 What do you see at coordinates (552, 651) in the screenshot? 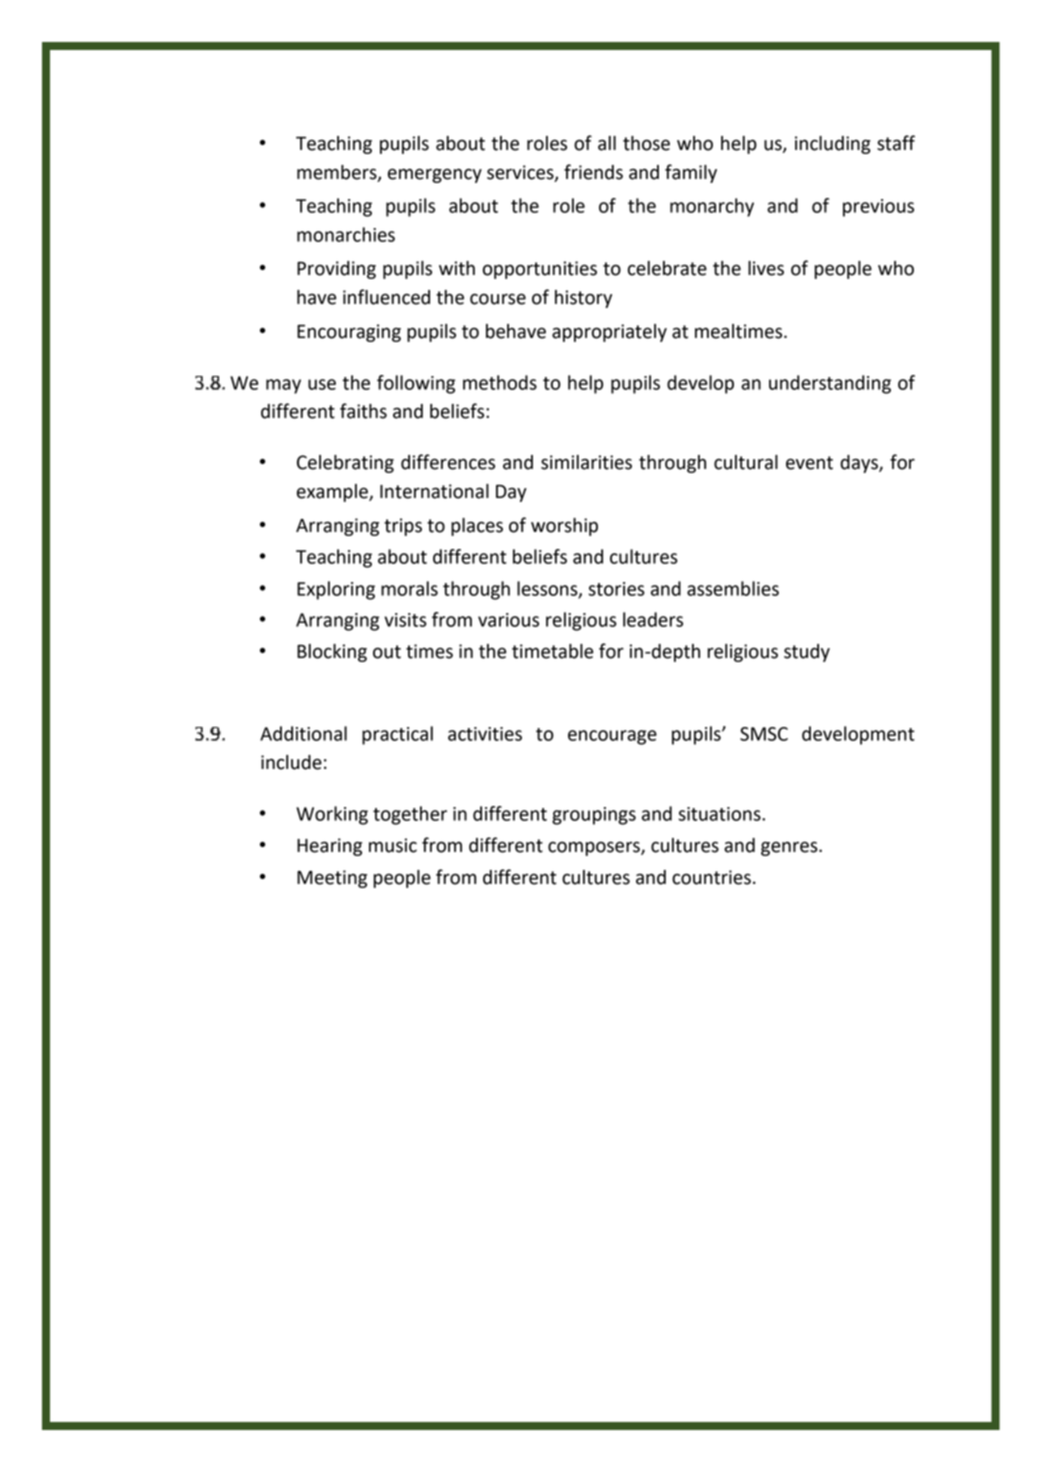
I see `timetable` at bounding box center [552, 651].
